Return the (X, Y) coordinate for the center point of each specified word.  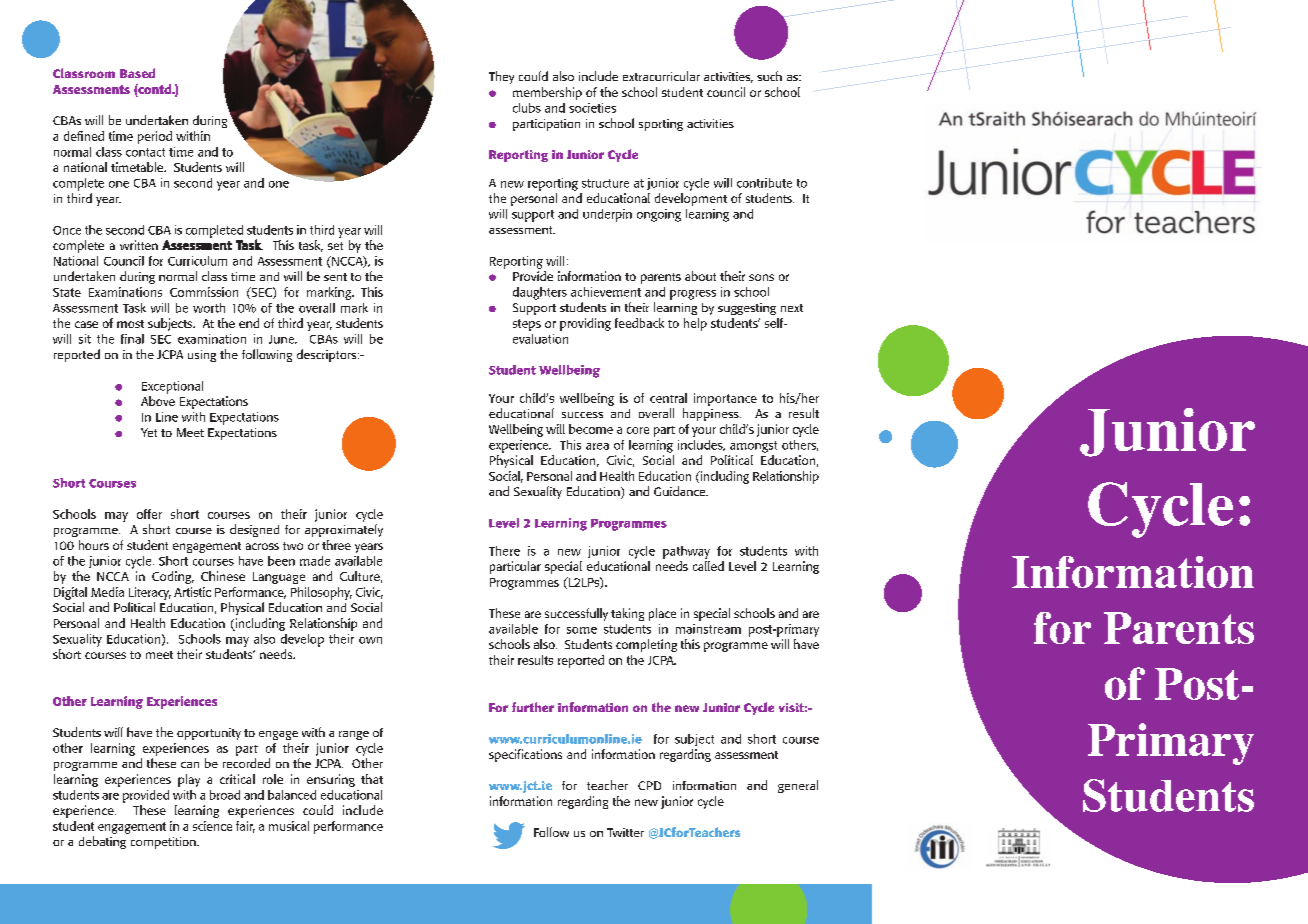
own (370, 640)
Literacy (150, 593)
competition (164, 843)
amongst (753, 447)
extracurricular (661, 76)
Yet (149, 432)
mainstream (708, 629)
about (700, 276)
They (501, 77)
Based (137, 73)
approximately (344, 530)
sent (335, 277)
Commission (204, 292)
